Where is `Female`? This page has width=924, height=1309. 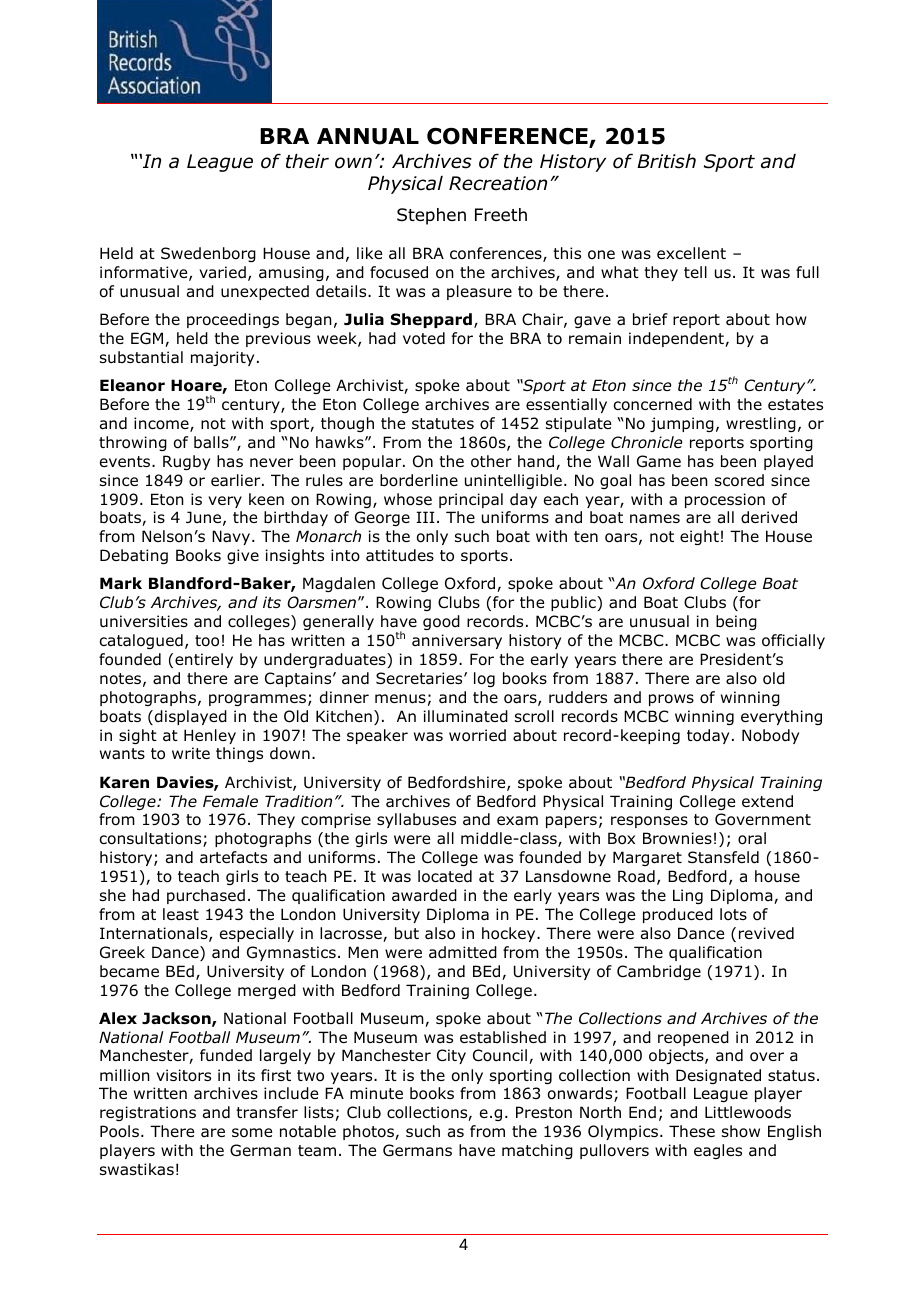 Female is located at coordinates (230, 801).
